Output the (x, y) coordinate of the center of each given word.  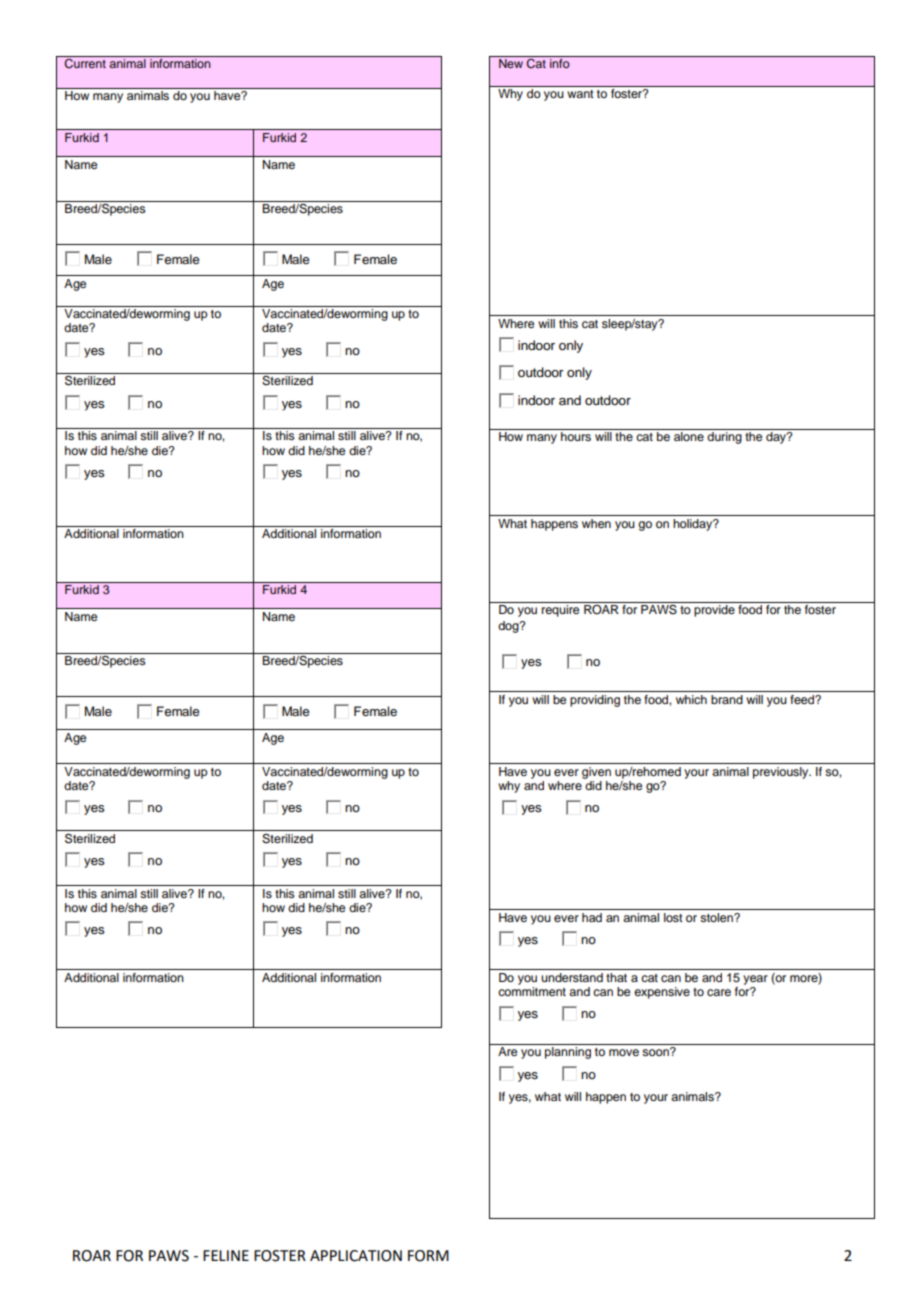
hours (576, 436)
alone (689, 436)
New (511, 63)
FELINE (226, 1255)
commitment (532, 991)
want (580, 94)
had (592, 917)
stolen (717, 917)
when (596, 523)
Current (85, 64)
